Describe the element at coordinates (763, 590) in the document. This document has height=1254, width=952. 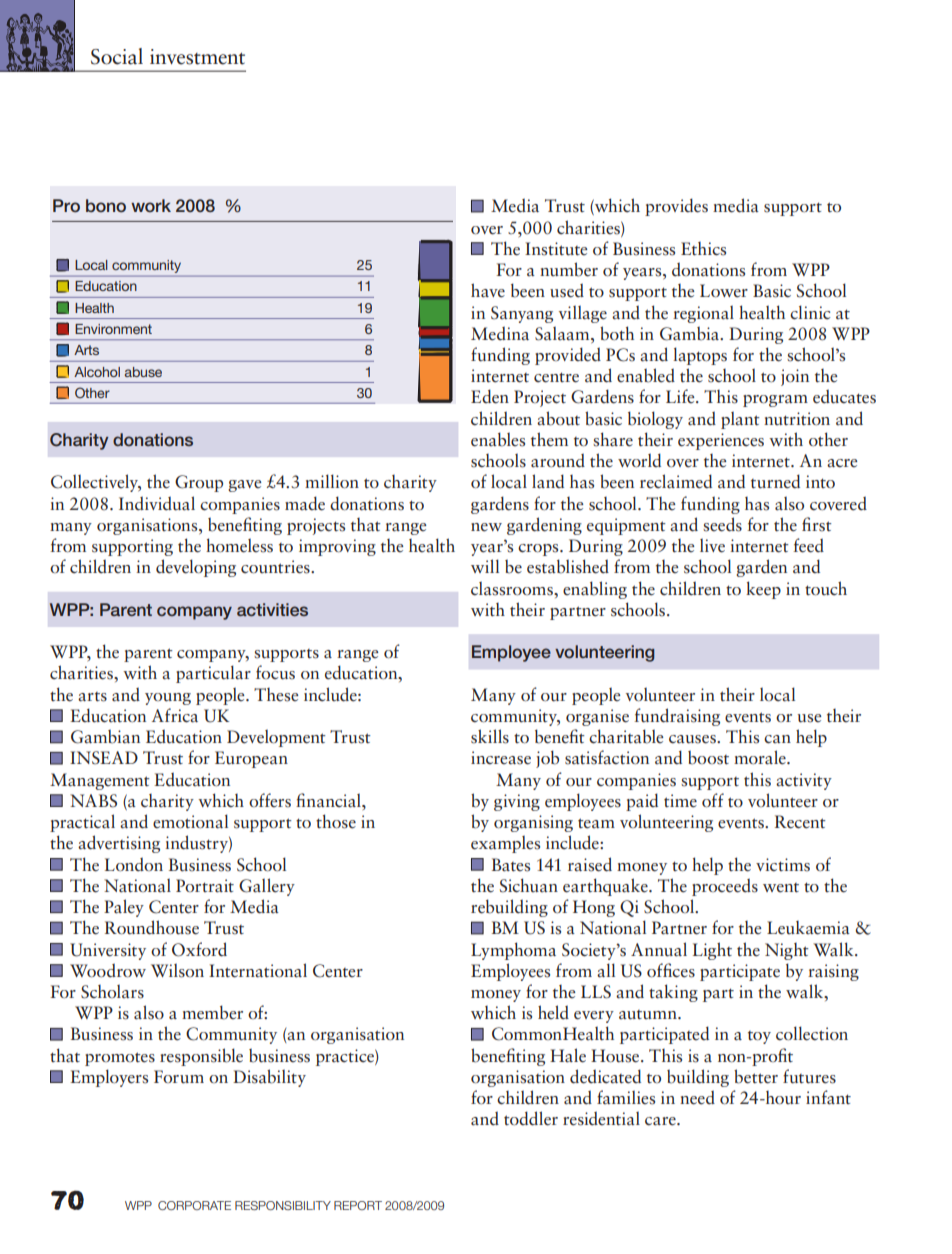
I see `keep` at that location.
